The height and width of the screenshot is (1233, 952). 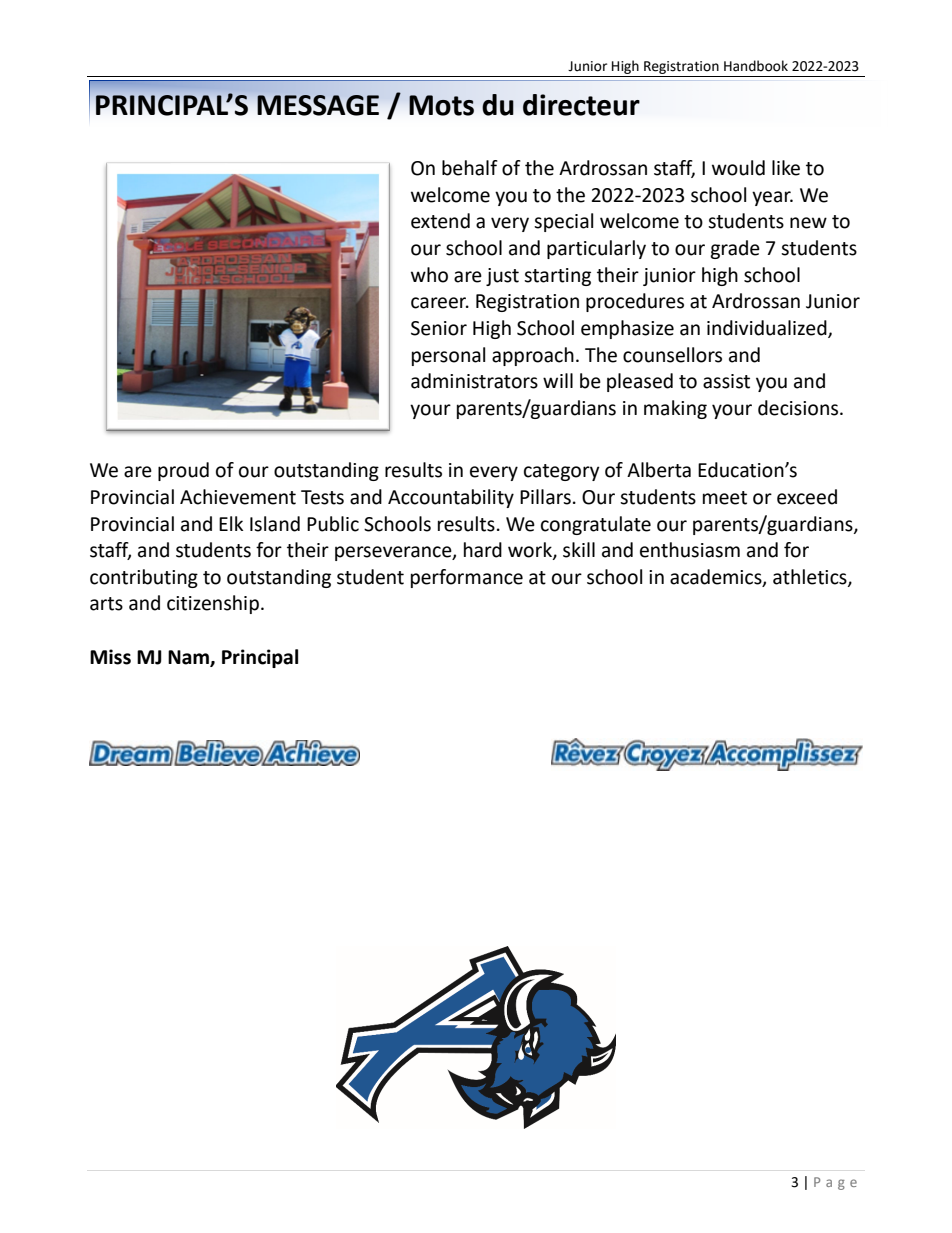 What do you see at coordinates (659, 470) in the screenshot?
I see `Alberta` at bounding box center [659, 470].
